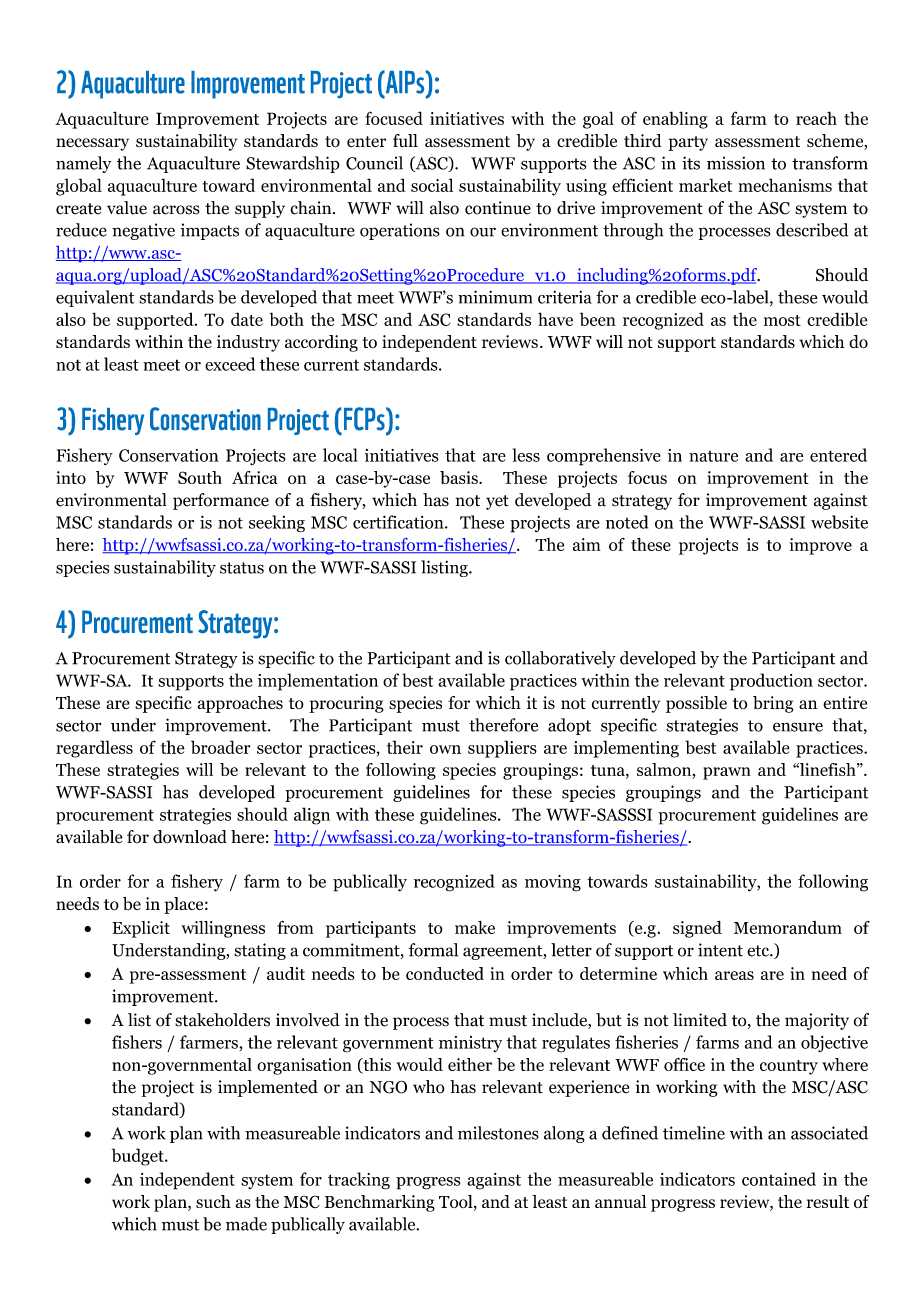  I want to click on exceed, so click(230, 364).
